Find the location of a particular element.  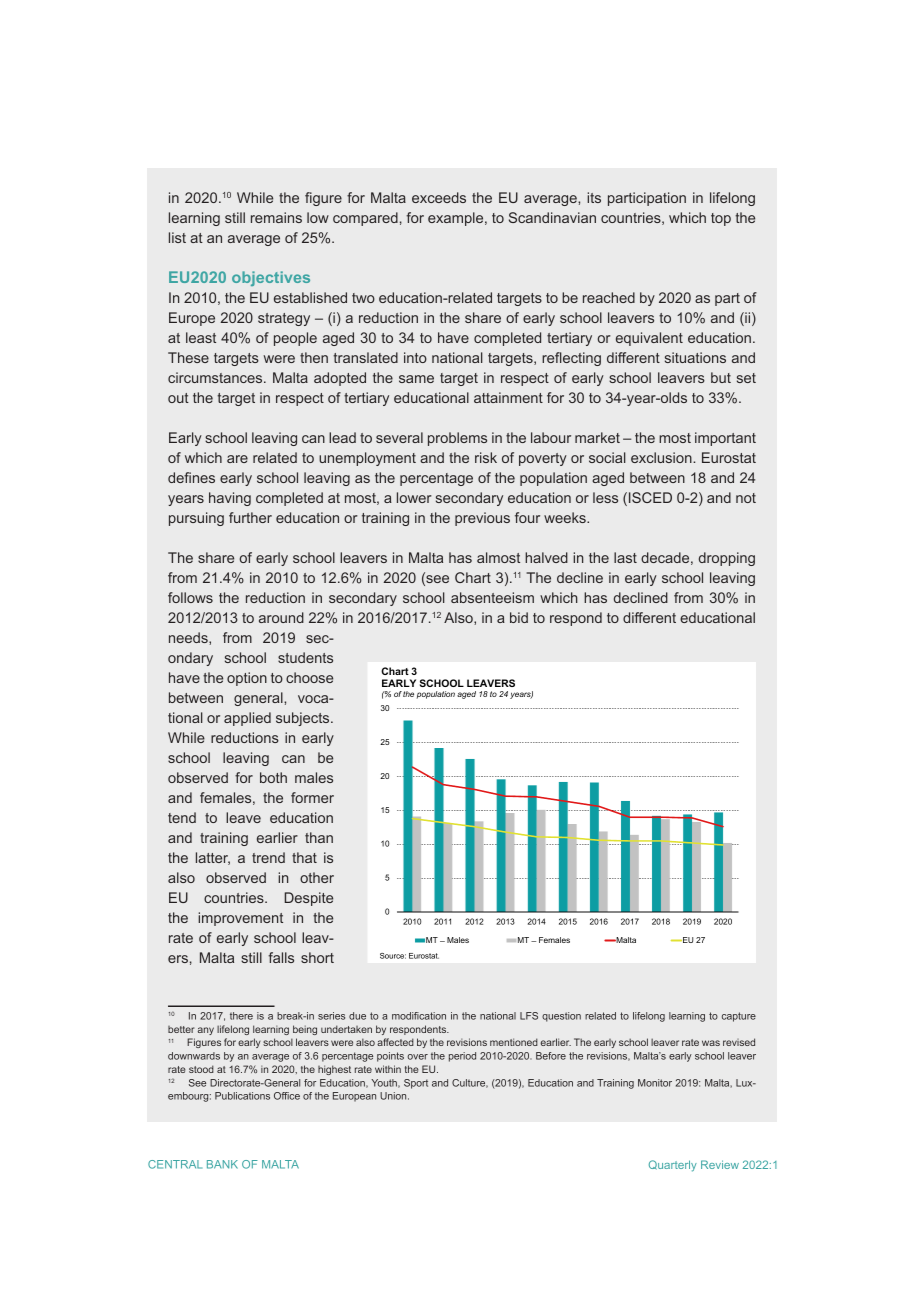

remains is located at coordinates (276, 217).
